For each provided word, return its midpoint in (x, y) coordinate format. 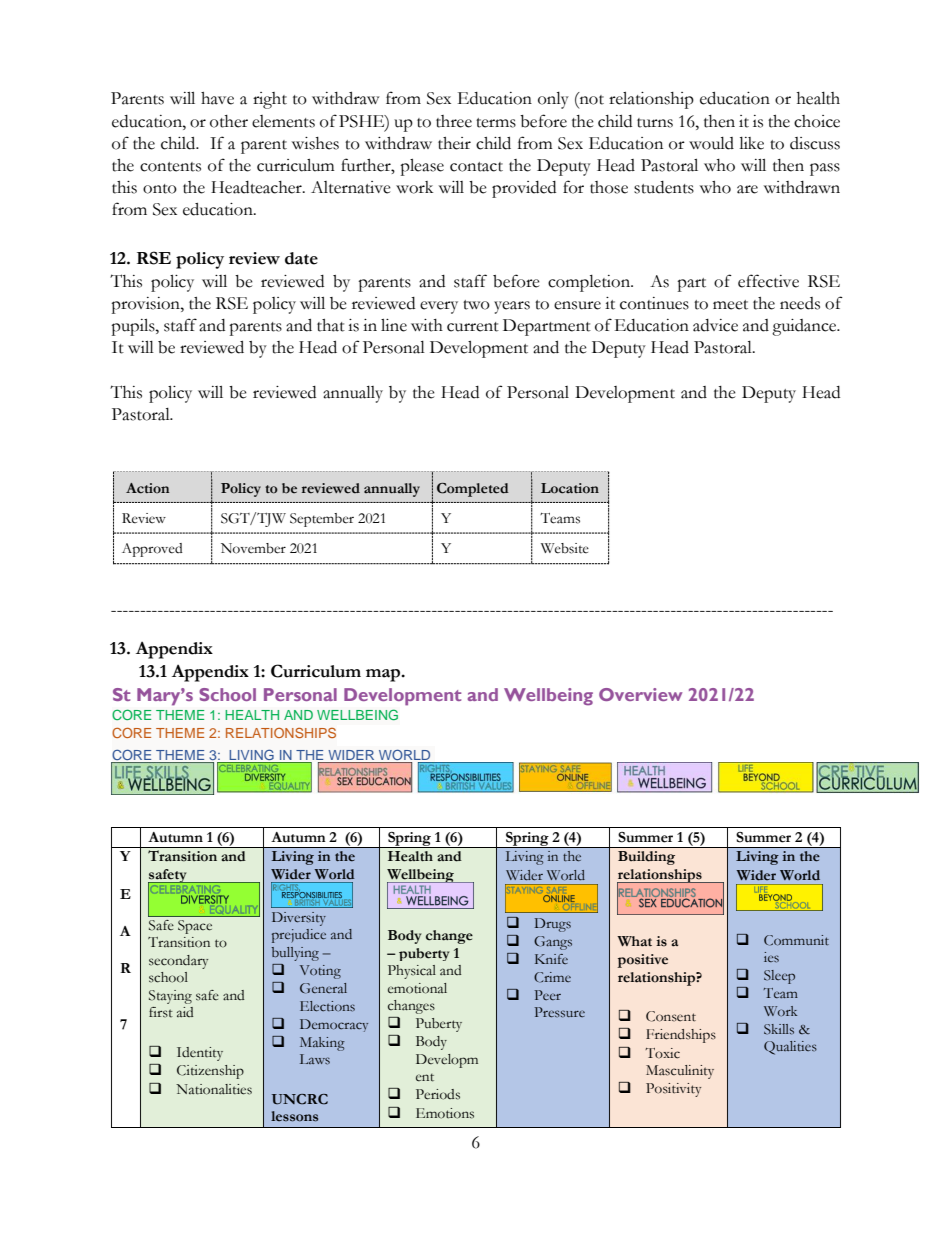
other (229, 121)
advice (715, 325)
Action (147, 488)
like (751, 143)
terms (496, 123)
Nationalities (214, 1089)
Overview (640, 694)
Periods (438, 1094)
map (384, 675)
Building (646, 858)
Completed (473, 490)
